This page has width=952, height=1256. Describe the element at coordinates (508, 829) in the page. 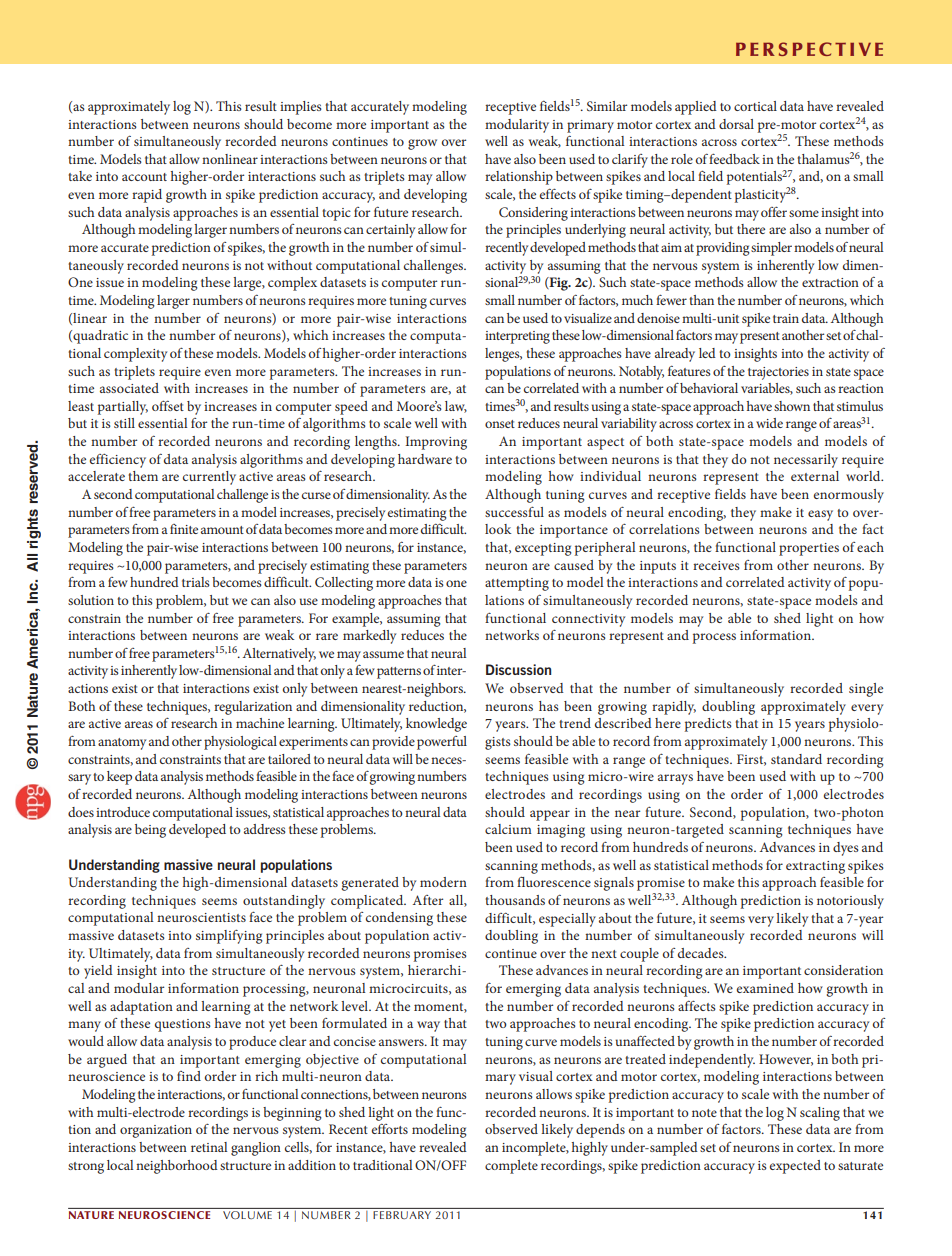

I see `calcium` at that location.
